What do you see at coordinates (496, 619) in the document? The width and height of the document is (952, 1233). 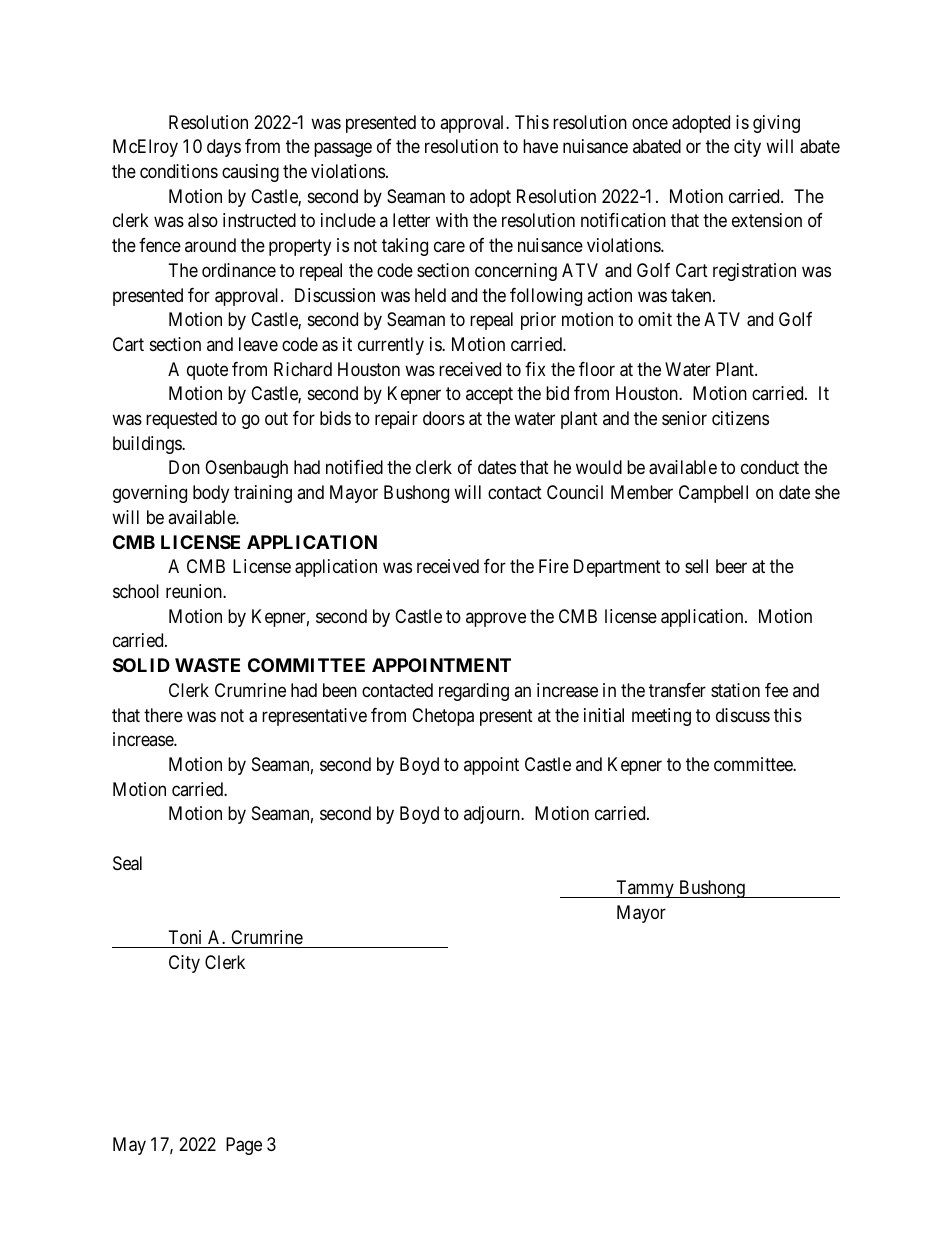 I see `approve` at bounding box center [496, 619].
